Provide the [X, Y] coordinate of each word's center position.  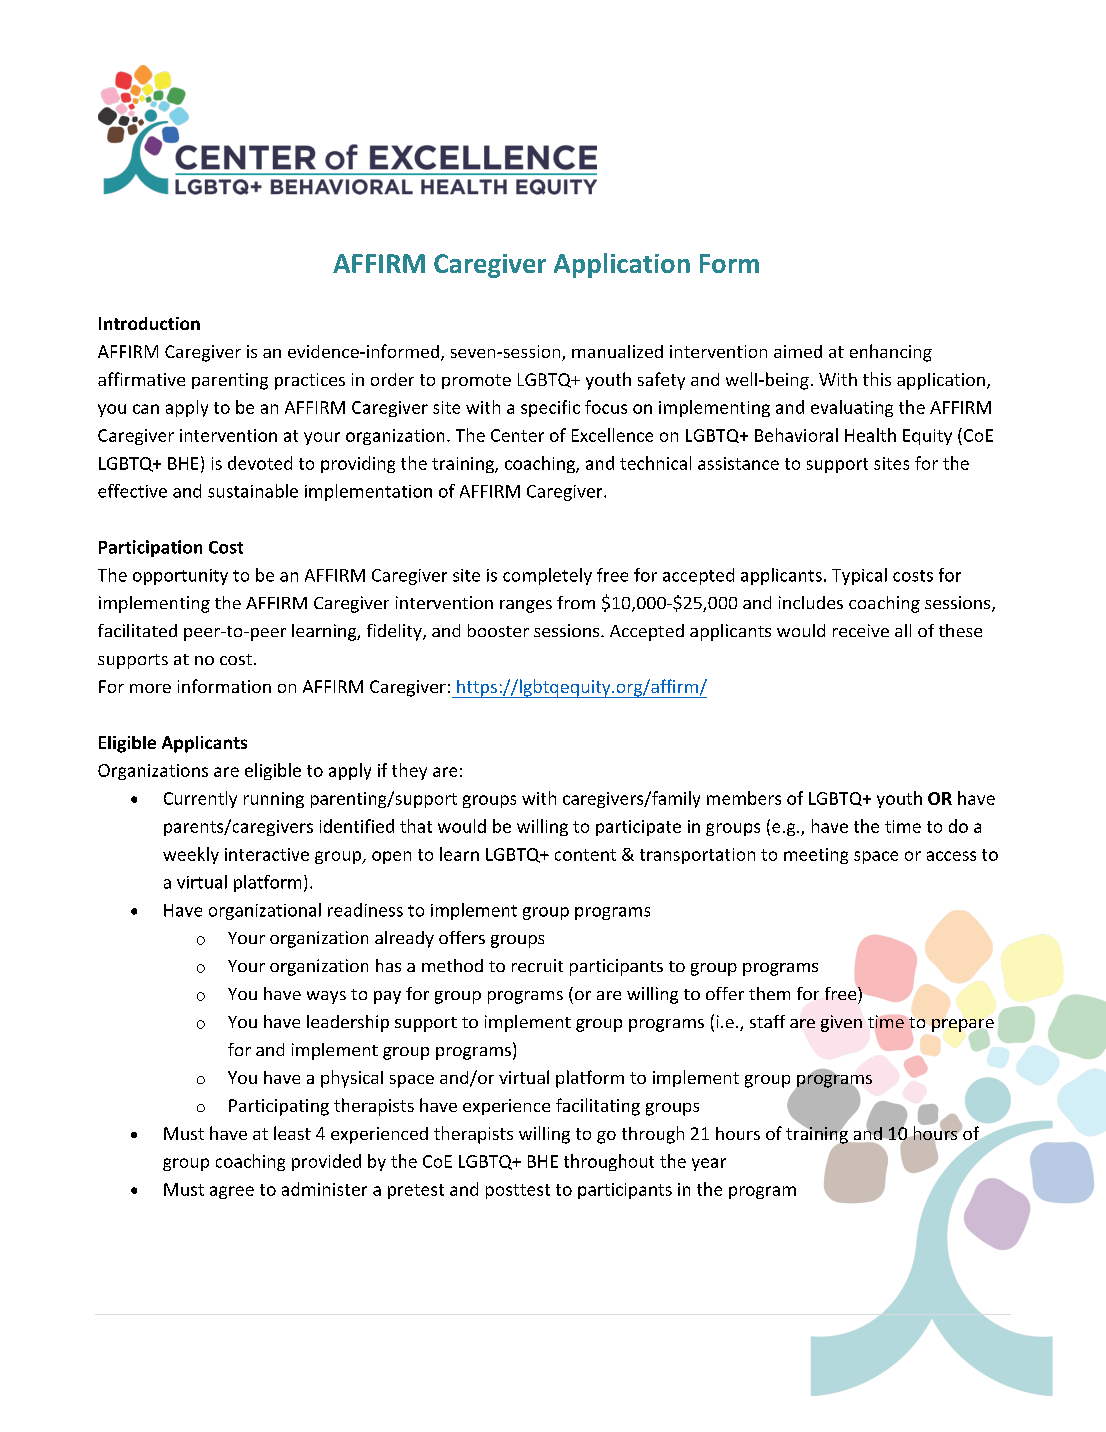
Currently [200, 799]
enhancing [891, 353]
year [709, 1164]
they [409, 771]
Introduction [149, 323]
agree [232, 1192]
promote [476, 381]
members [744, 798]
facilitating [598, 1107]
